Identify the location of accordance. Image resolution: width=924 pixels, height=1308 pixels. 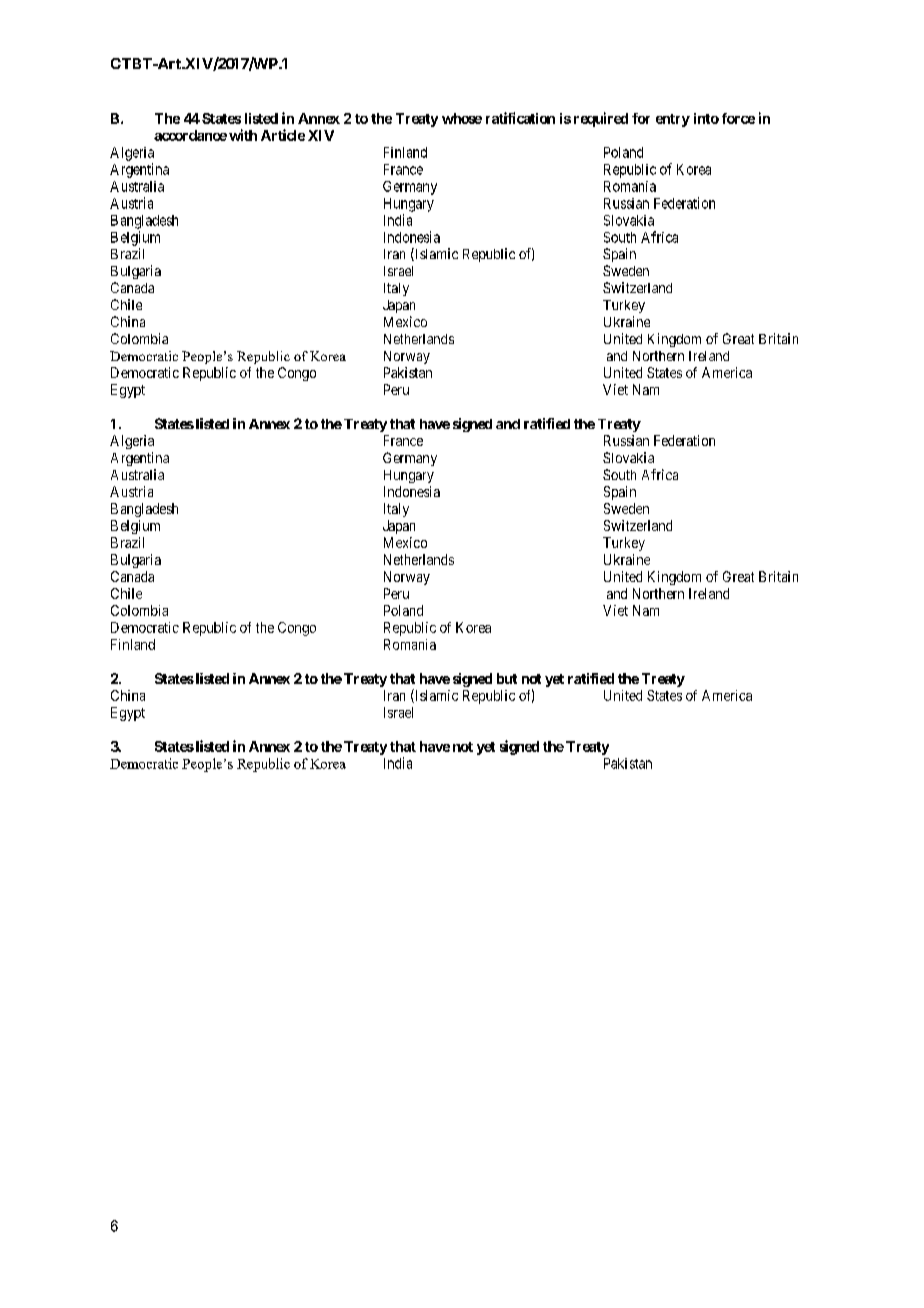
(190, 135).
